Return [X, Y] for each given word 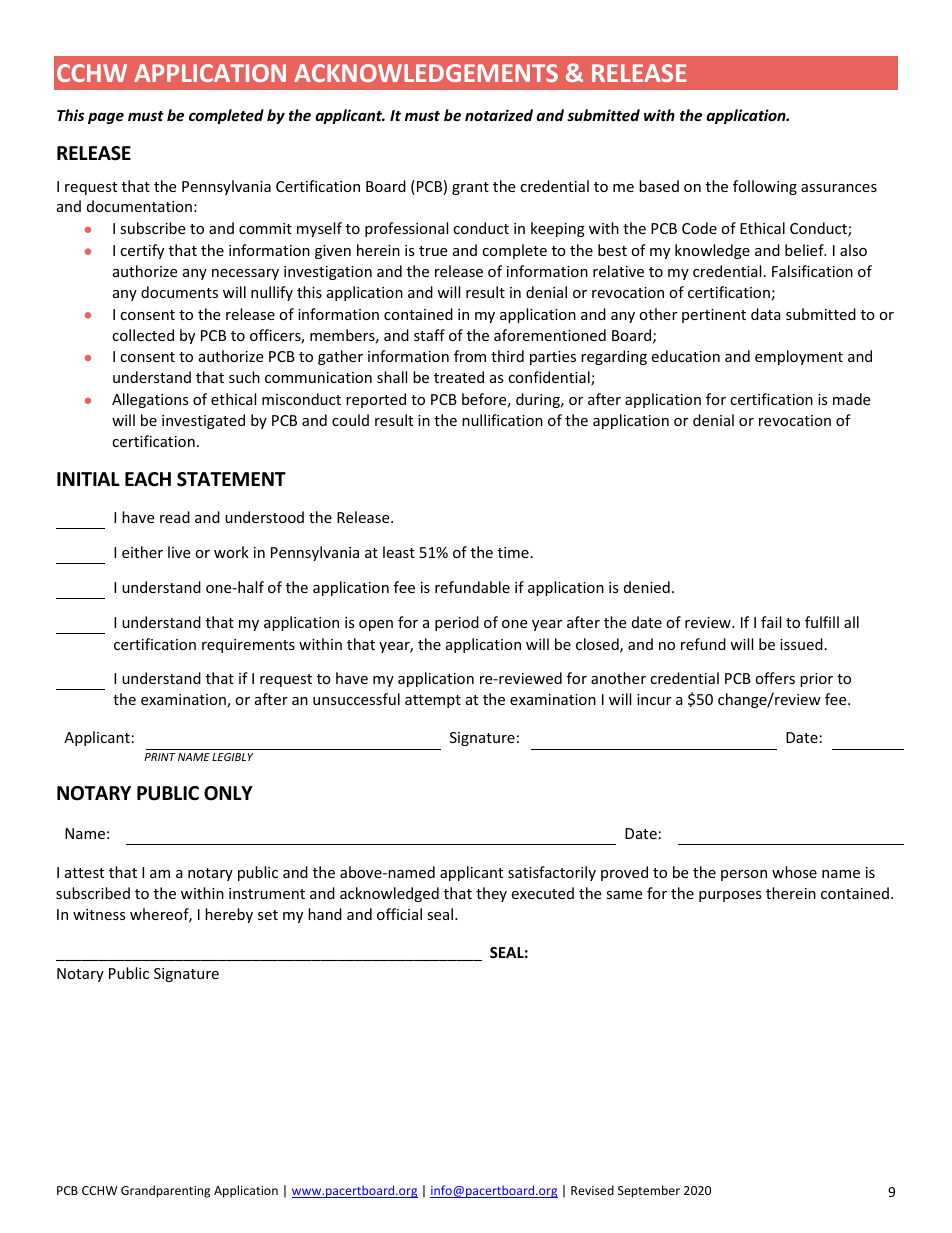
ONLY [228, 793]
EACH [148, 479]
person [744, 875]
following [765, 187]
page [106, 118]
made [851, 399]
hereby [229, 915]
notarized [499, 115]
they [491, 894]
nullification [502, 420]
